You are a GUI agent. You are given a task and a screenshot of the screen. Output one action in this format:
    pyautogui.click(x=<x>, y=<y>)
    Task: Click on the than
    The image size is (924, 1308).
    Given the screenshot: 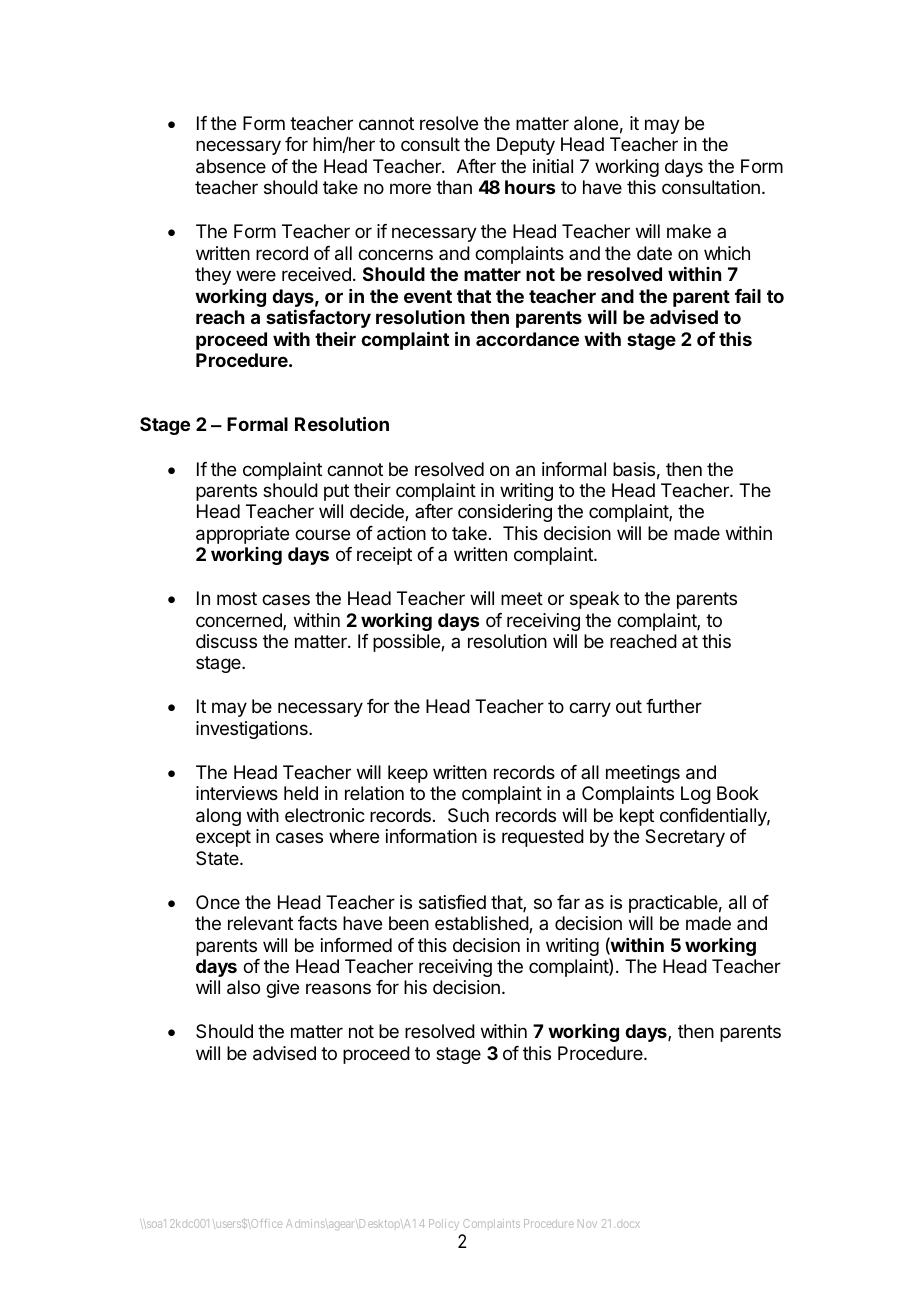 What is the action you would take?
    pyautogui.click(x=454, y=187)
